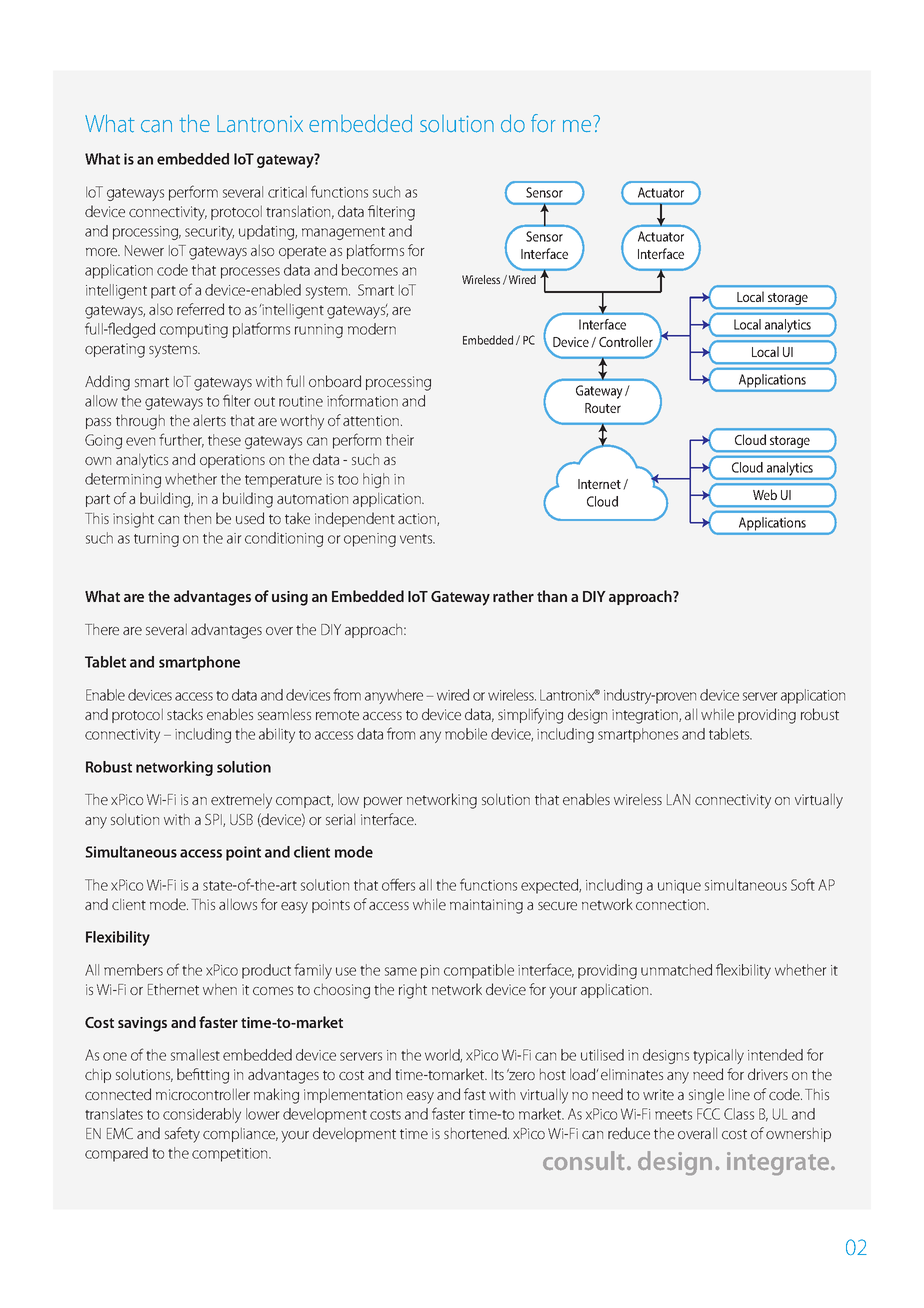 This page has width=924, height=1308. What do you see at coordinates (209, 233) in the page?
I see `security` at bounding box center [209, 233].
